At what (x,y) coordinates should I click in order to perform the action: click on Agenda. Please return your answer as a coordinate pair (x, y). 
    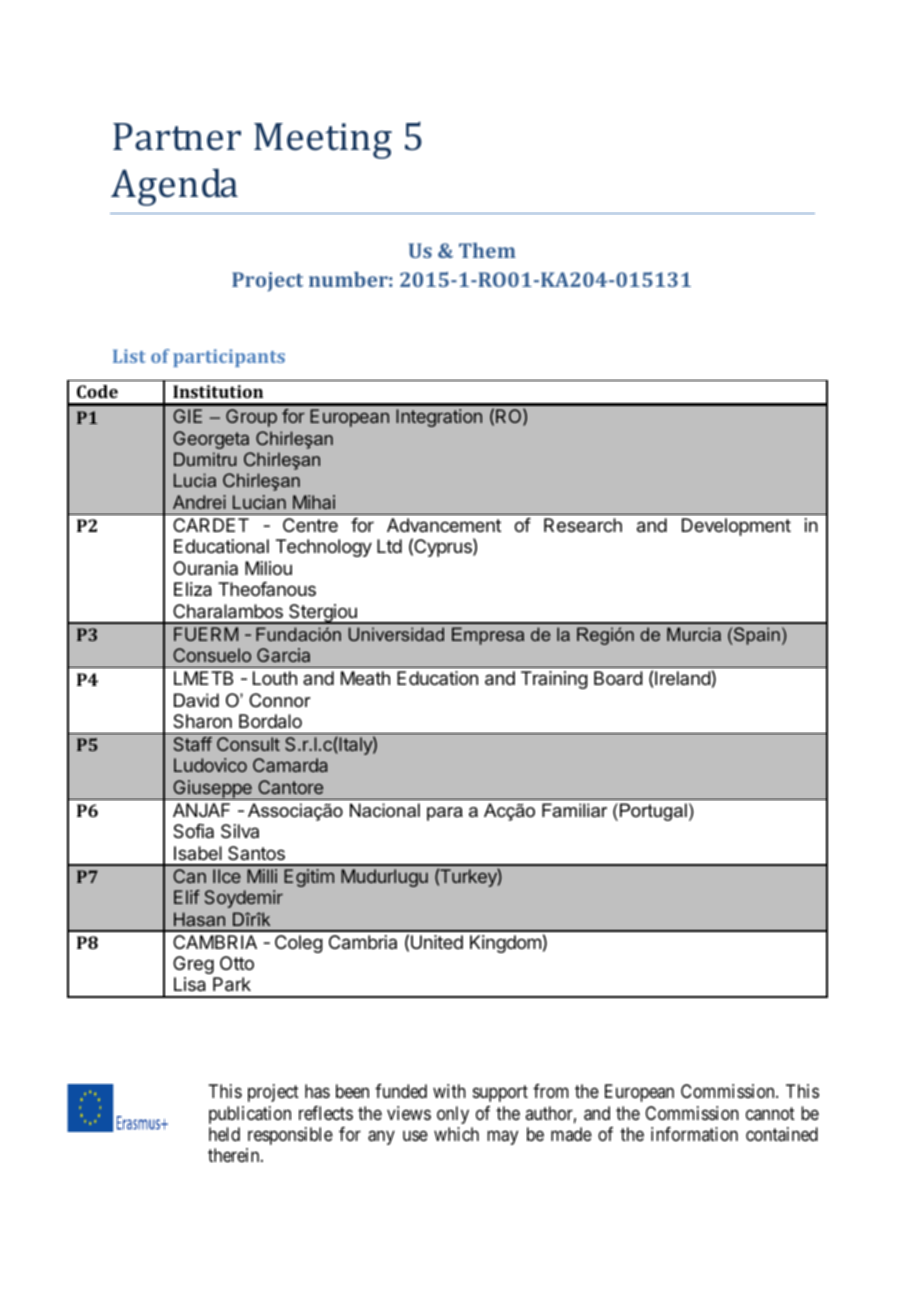
    Looking at the image, I should click on (174, 187).
